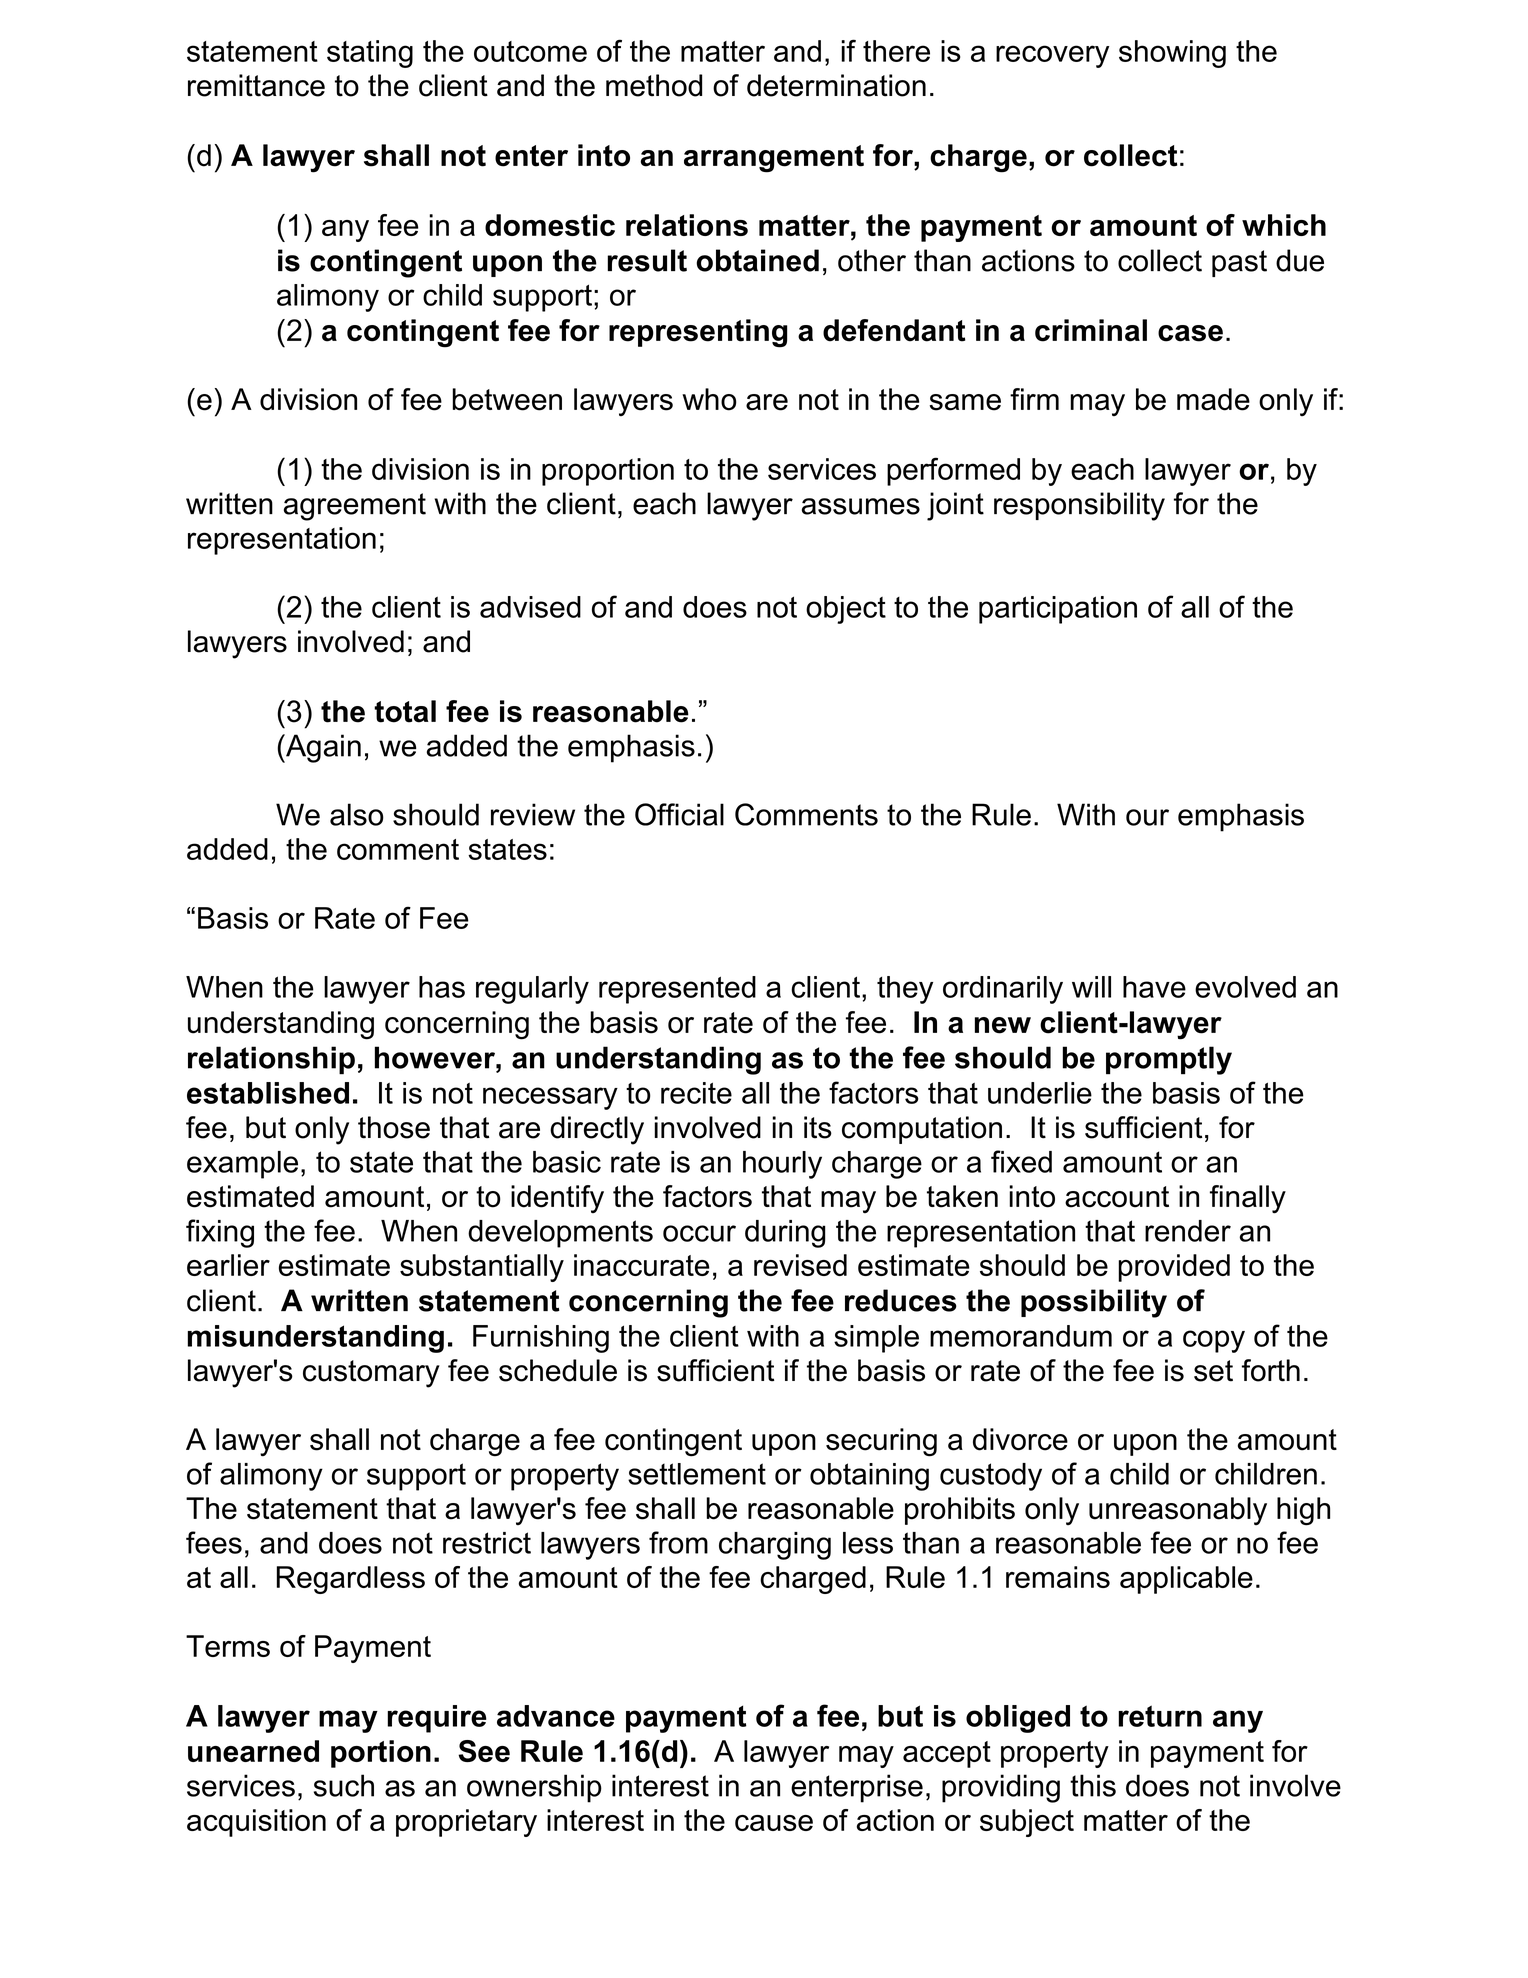  What do you see at coordinates (774, 1823) in the document?
I see `cause` at bounding box center [774, 1823].
